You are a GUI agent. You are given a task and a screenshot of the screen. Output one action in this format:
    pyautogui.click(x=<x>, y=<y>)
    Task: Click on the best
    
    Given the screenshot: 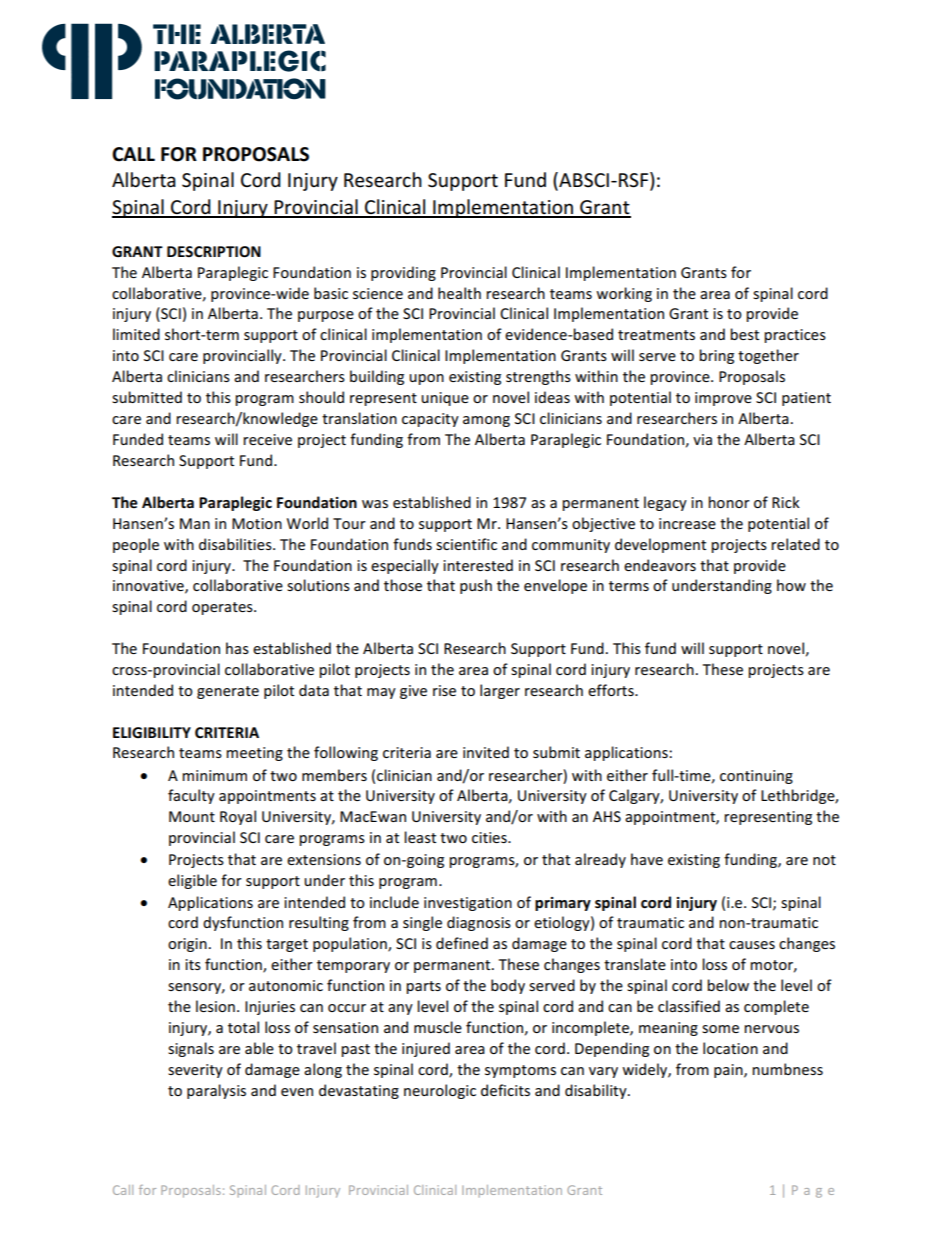 What is the action you would take?
    pyautogui.click(x=744, y=334)
